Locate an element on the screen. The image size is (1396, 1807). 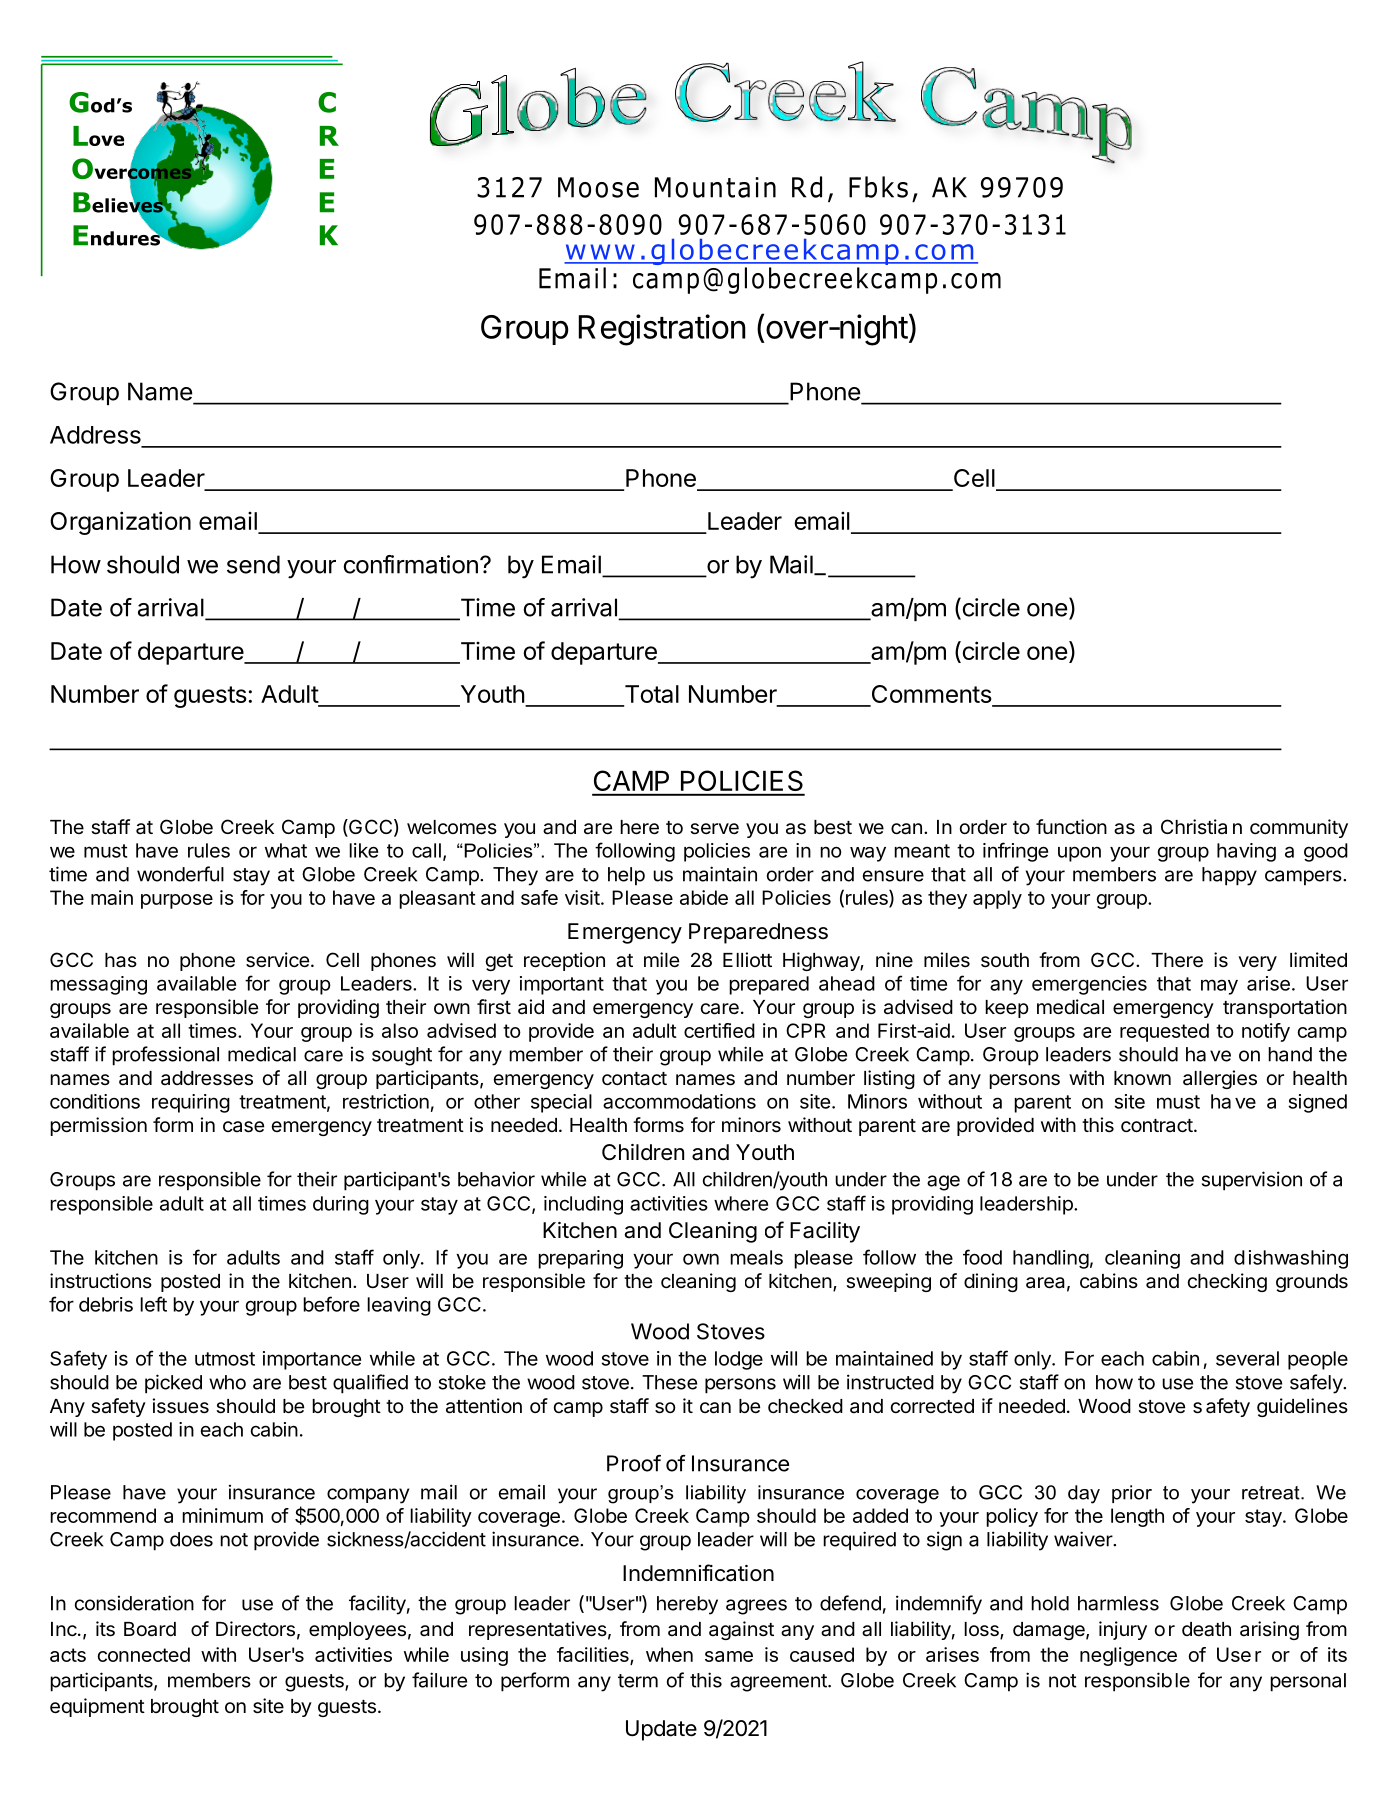
may is located at coordinates (1219, 987).
